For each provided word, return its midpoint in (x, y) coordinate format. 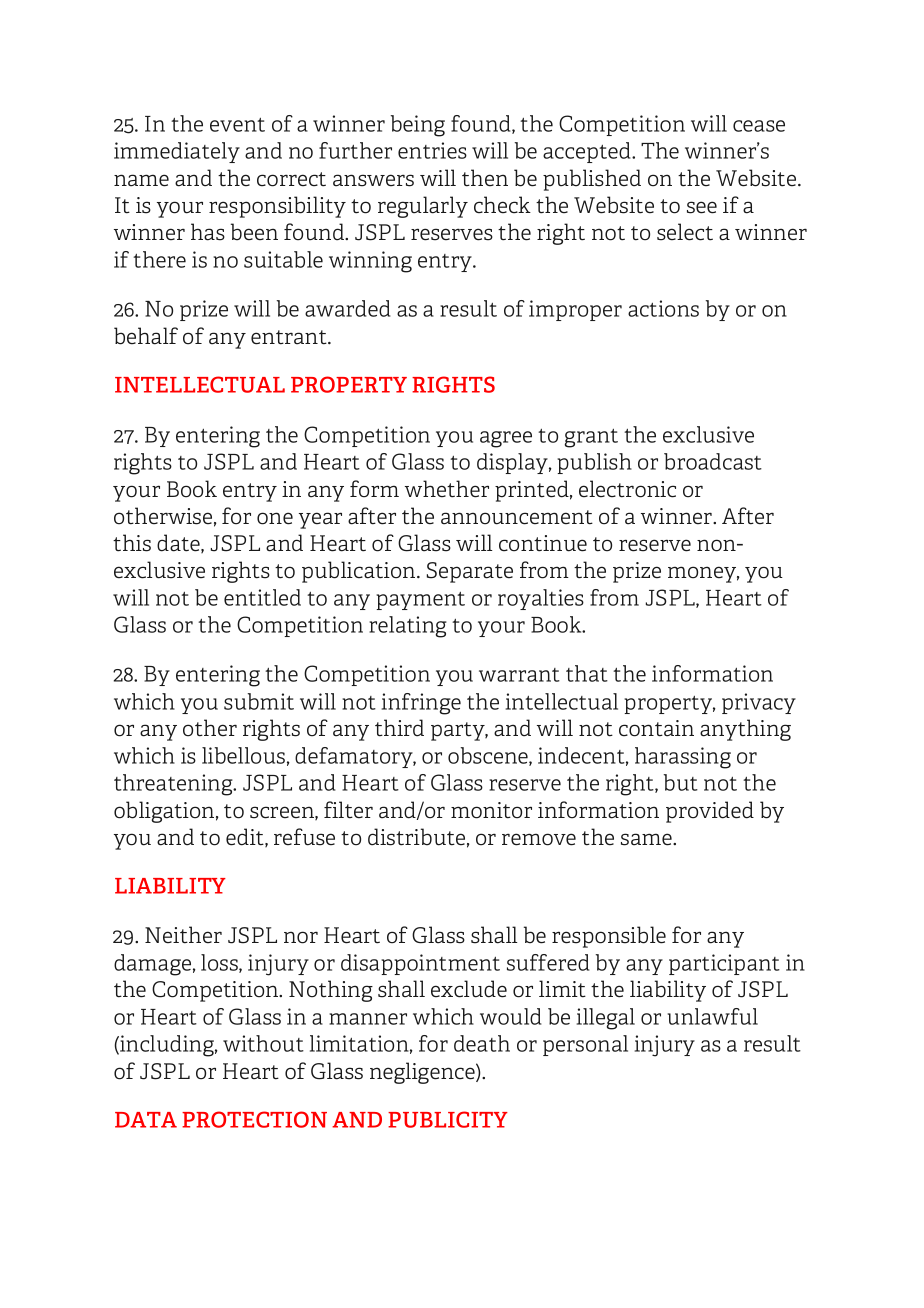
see (702, 207)
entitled (262, 597)
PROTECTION (254, 1119)
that (587, 673)
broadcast (713, 461)
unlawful (713, 1016)
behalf (146, 336)
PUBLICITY (448, 1119)
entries (432, 150)
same (647, 839)
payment (420, 601)
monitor (491, 810)
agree (506, 439)
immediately (177, 152)
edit (246, 837)
